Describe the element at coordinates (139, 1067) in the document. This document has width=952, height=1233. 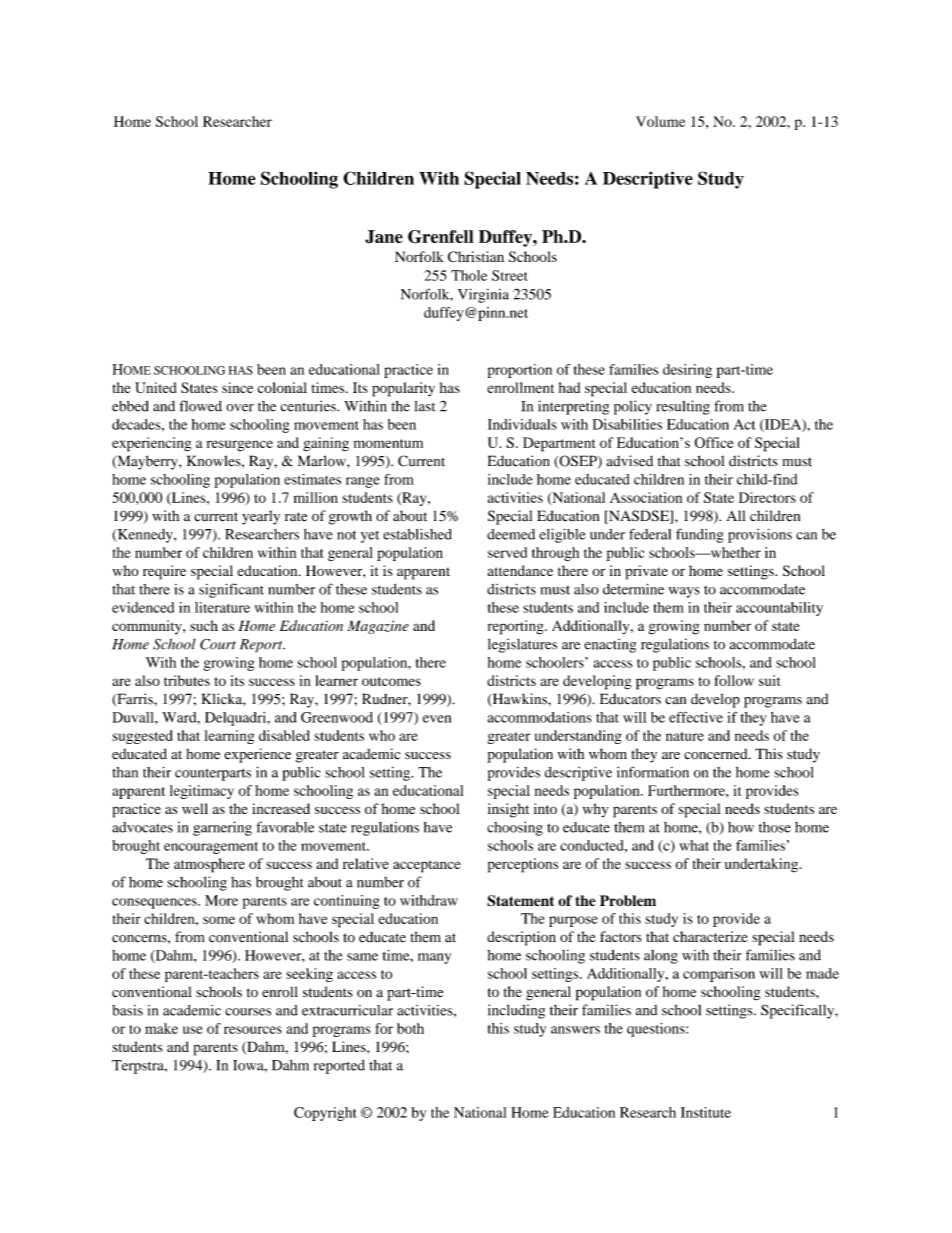
I see `Terpstra` at that location.
